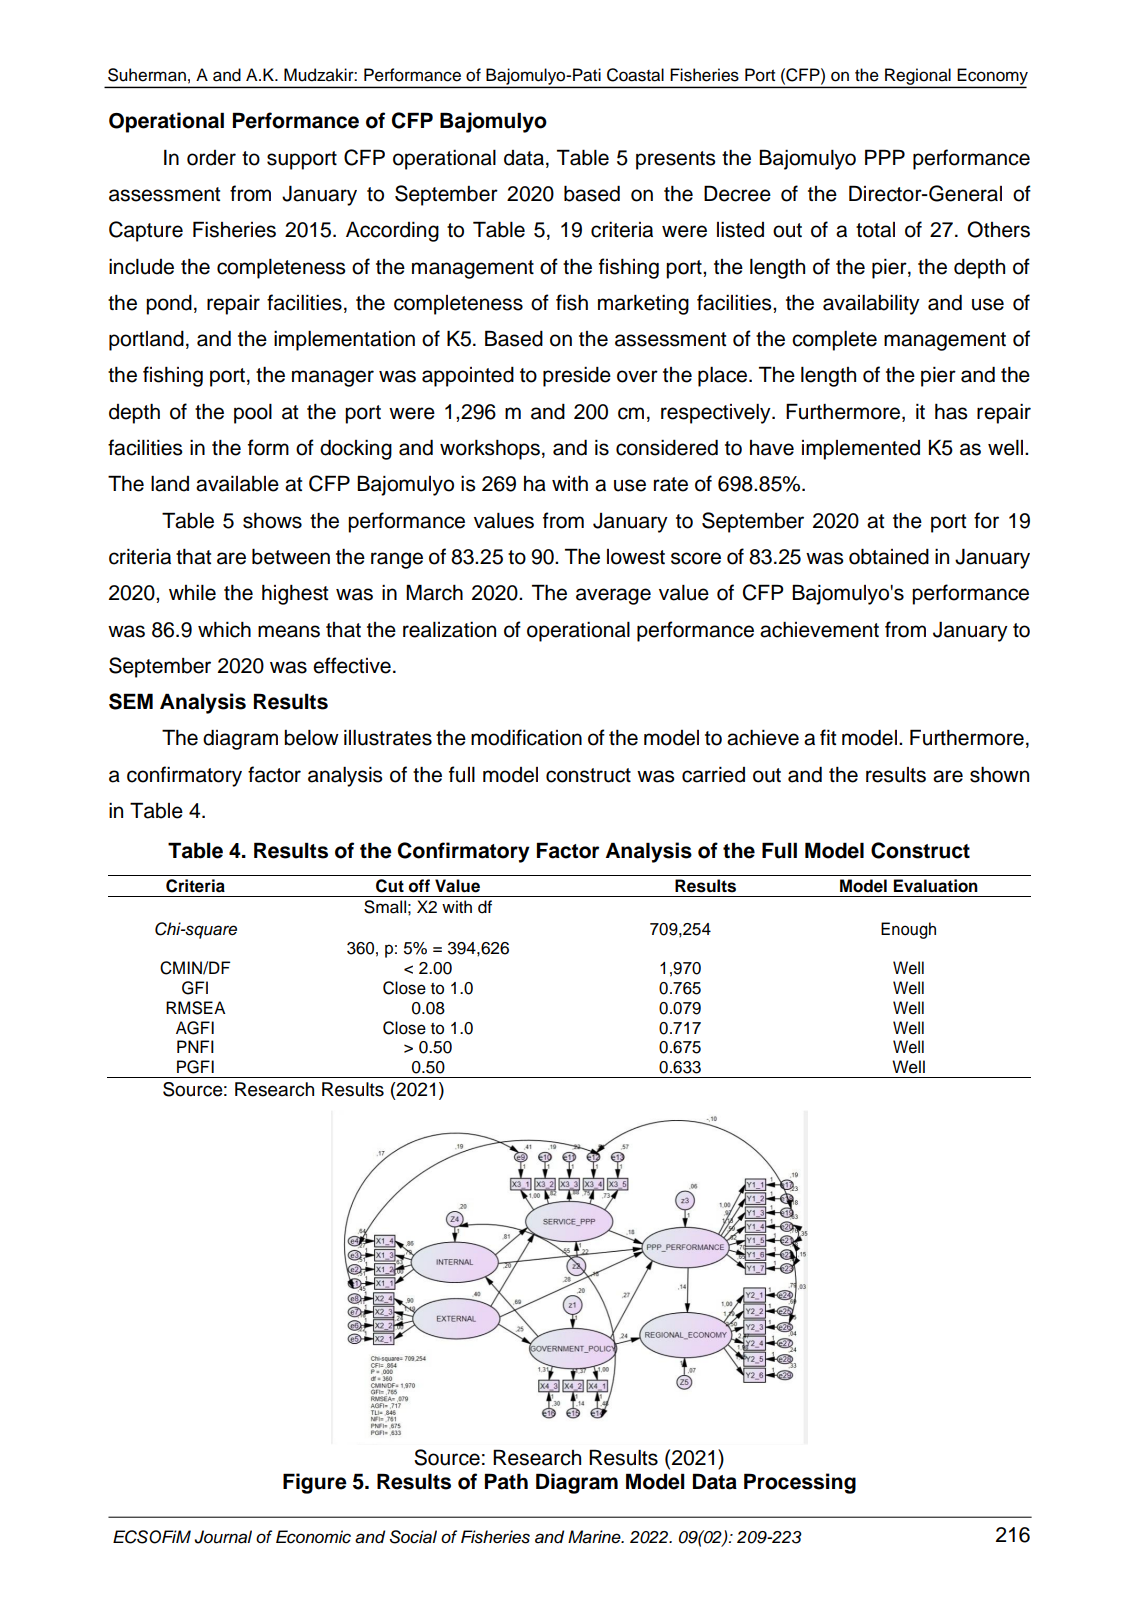  Describe the element at coordinates (211, 158) in the screenshot. I see `order` at that location.
